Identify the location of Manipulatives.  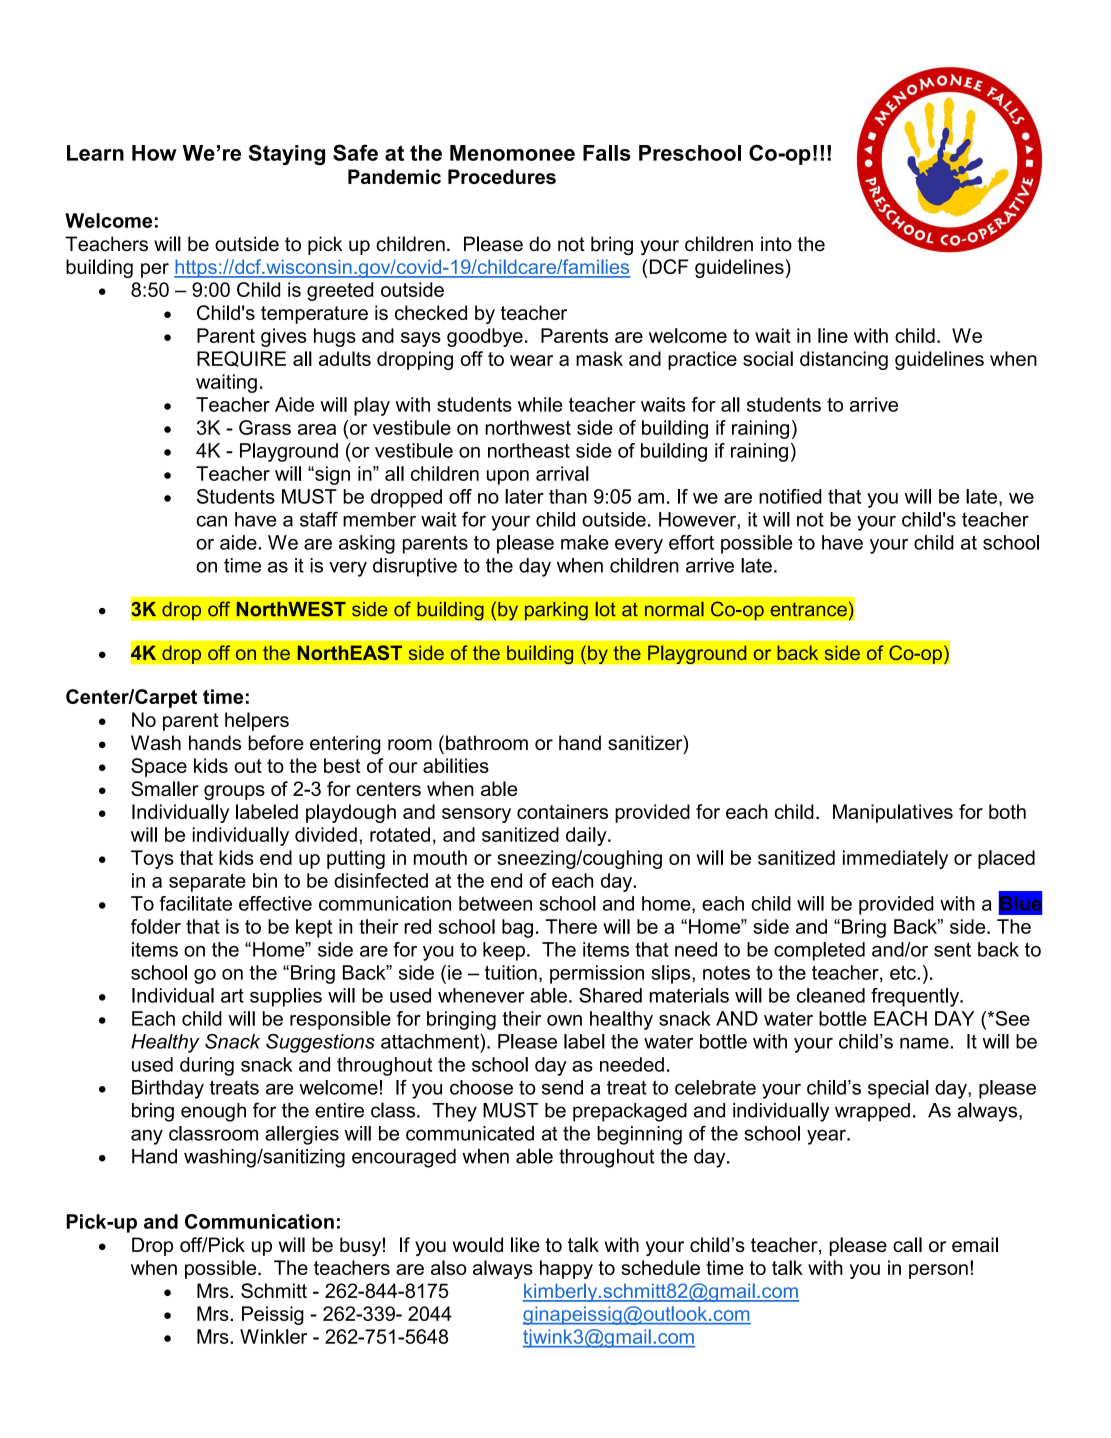
(893, 813).
